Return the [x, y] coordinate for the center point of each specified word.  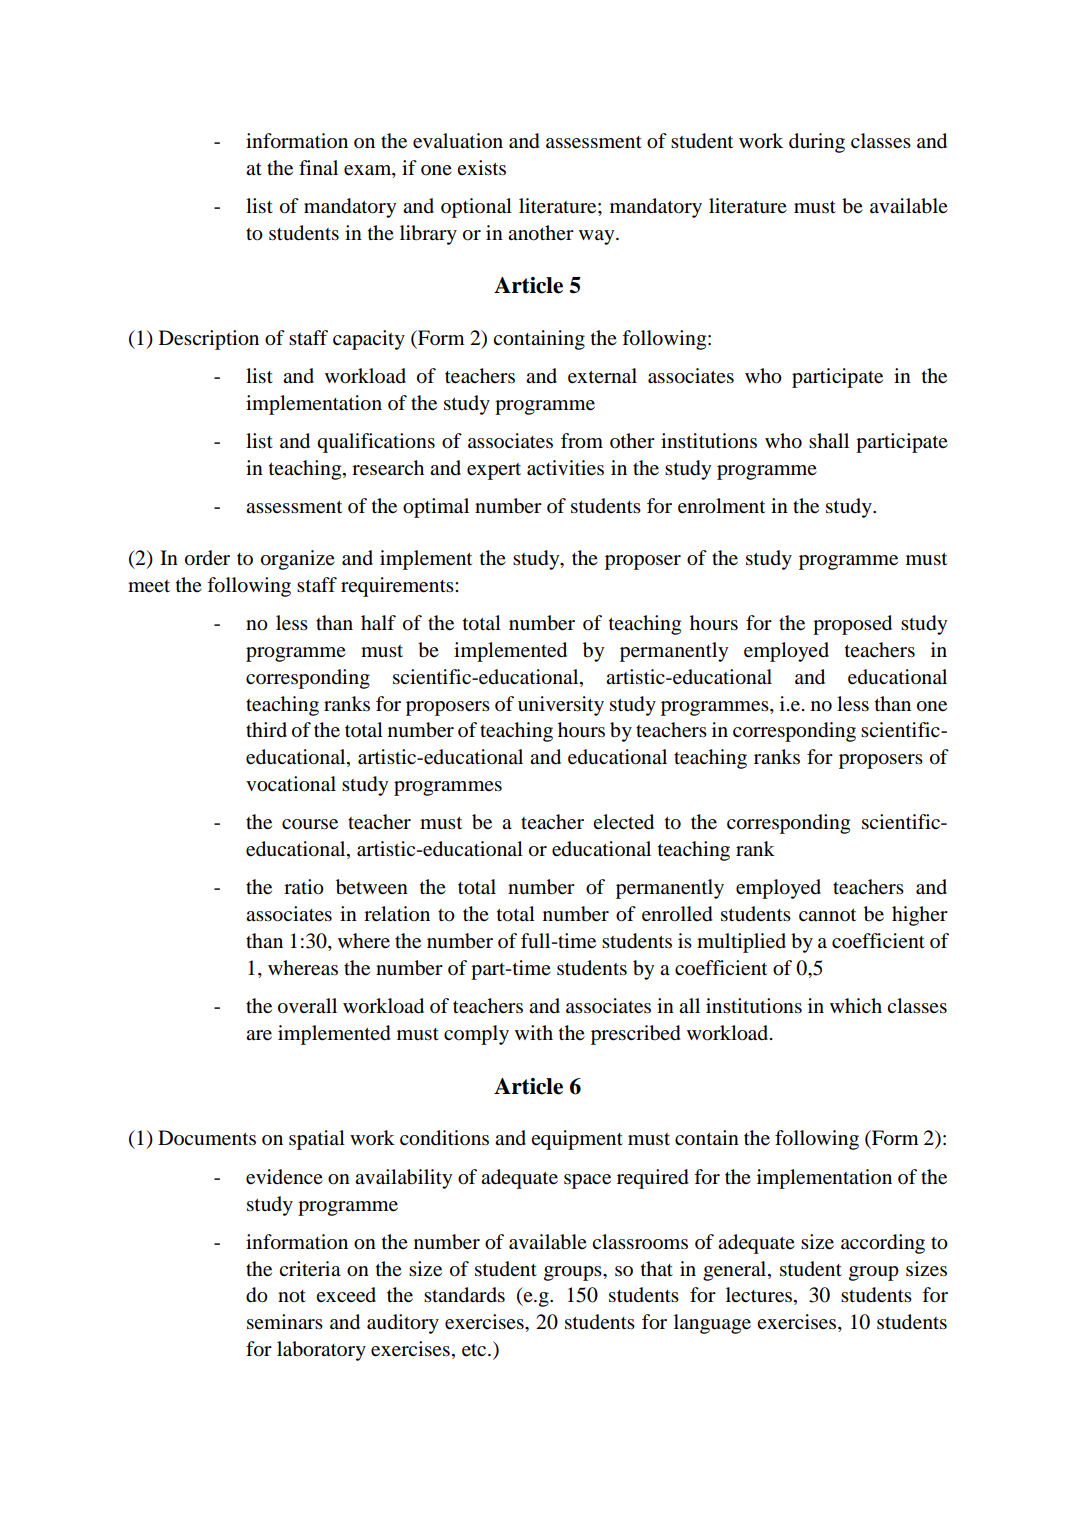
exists [481, 168]
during [817, 143]
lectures [760, 1296]
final [318, 168]
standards [464, 1295]
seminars [285, 1322]
